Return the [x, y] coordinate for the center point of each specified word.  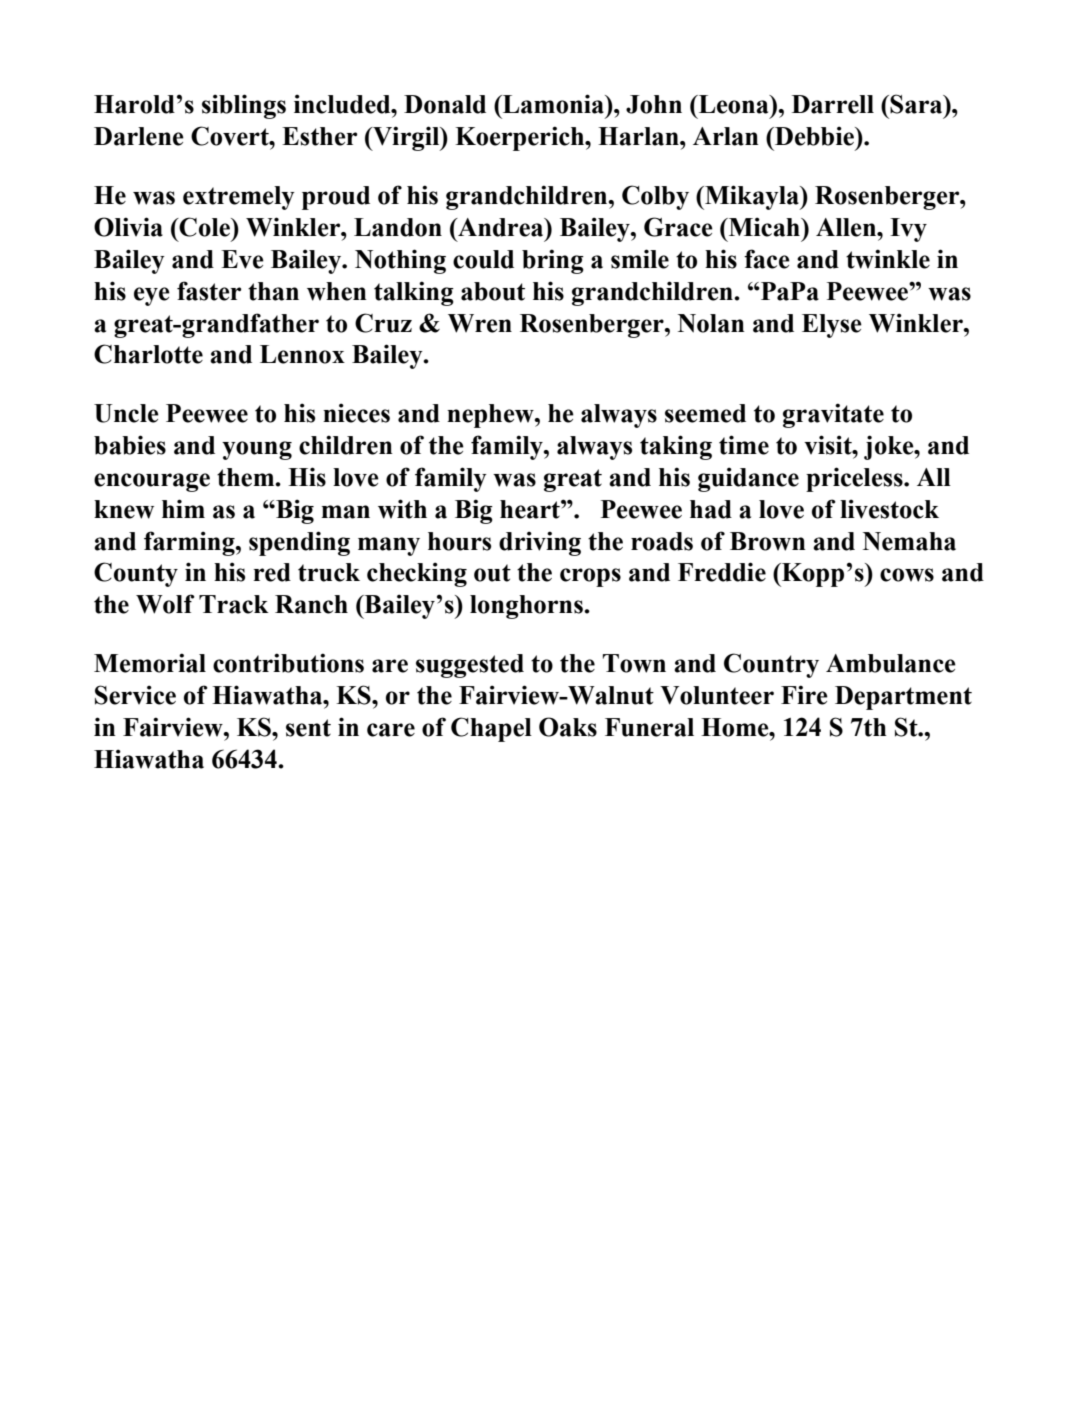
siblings [244, 106]
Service [135, 695]
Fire [804, 695]
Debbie [814, 136]
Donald [445, 104]
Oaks [568, 727]
